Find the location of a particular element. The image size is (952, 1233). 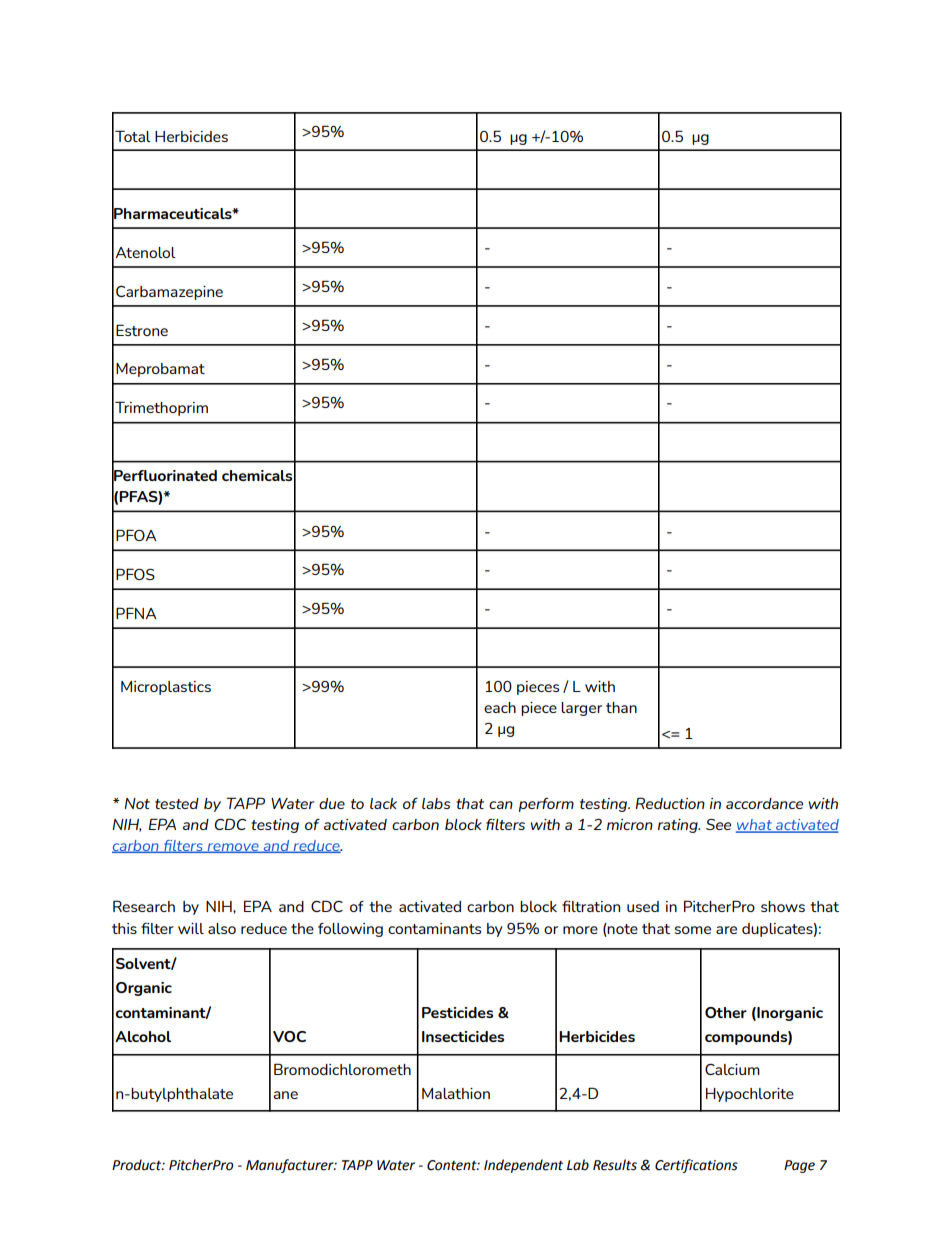

larger is located at coordinates (581, 709).
